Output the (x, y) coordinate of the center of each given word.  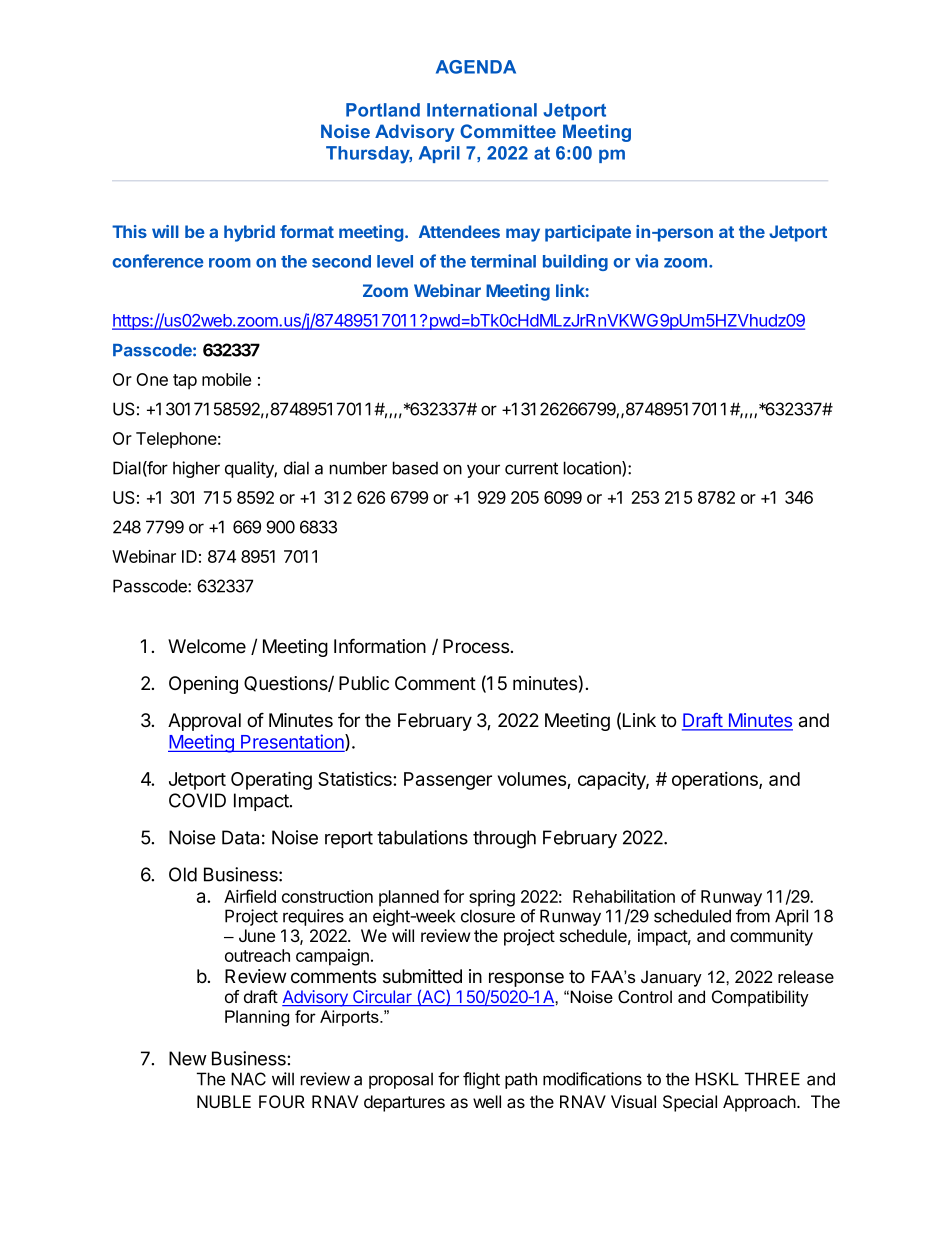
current (531, 468)
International (482, 110)
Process (476, 646)
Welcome (207, 646)
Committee (508, 131)
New (188, 1058)
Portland (383, 110)
